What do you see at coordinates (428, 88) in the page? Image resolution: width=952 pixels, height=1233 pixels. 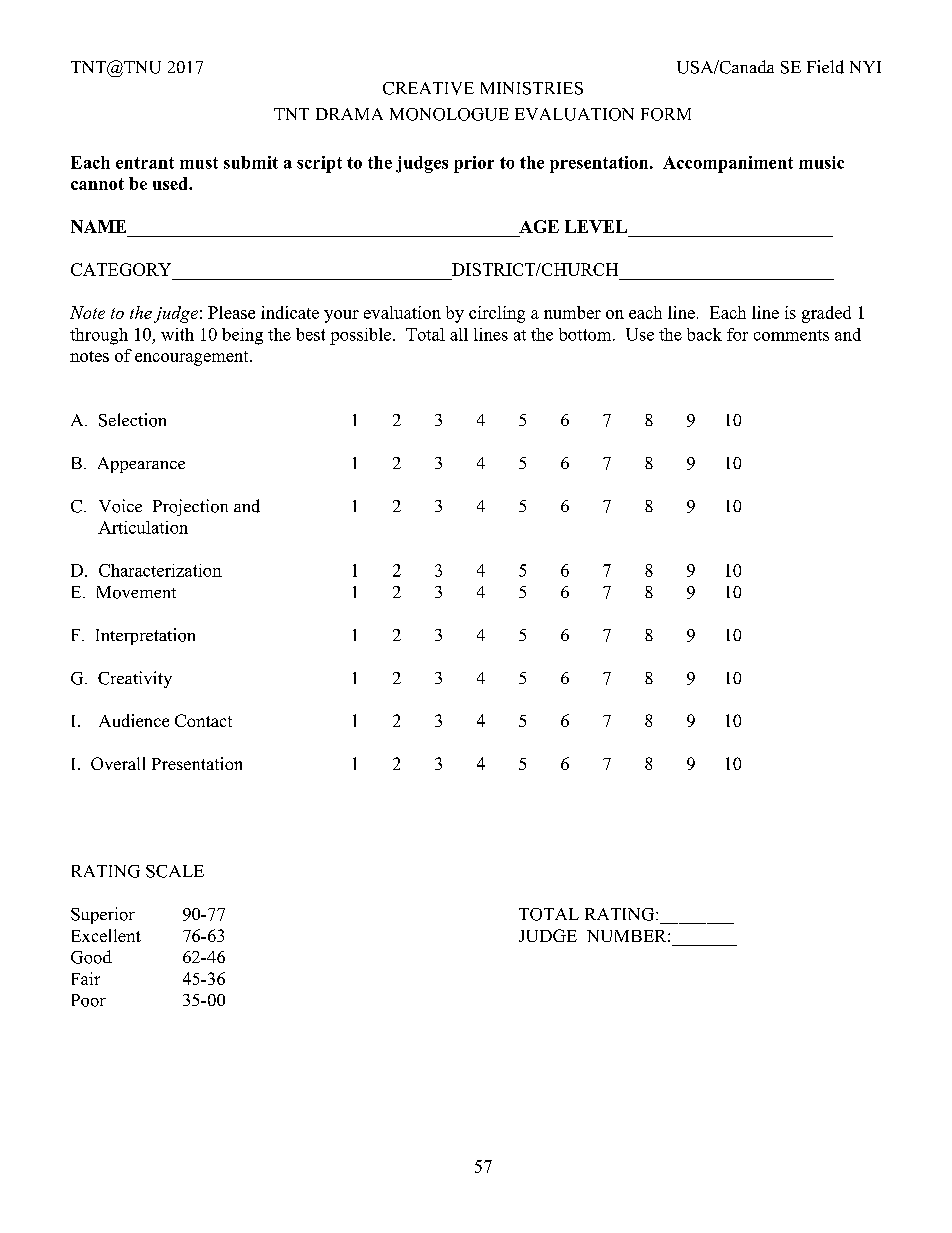 I see `CREATIVE` at bounding box center [428, 88].
